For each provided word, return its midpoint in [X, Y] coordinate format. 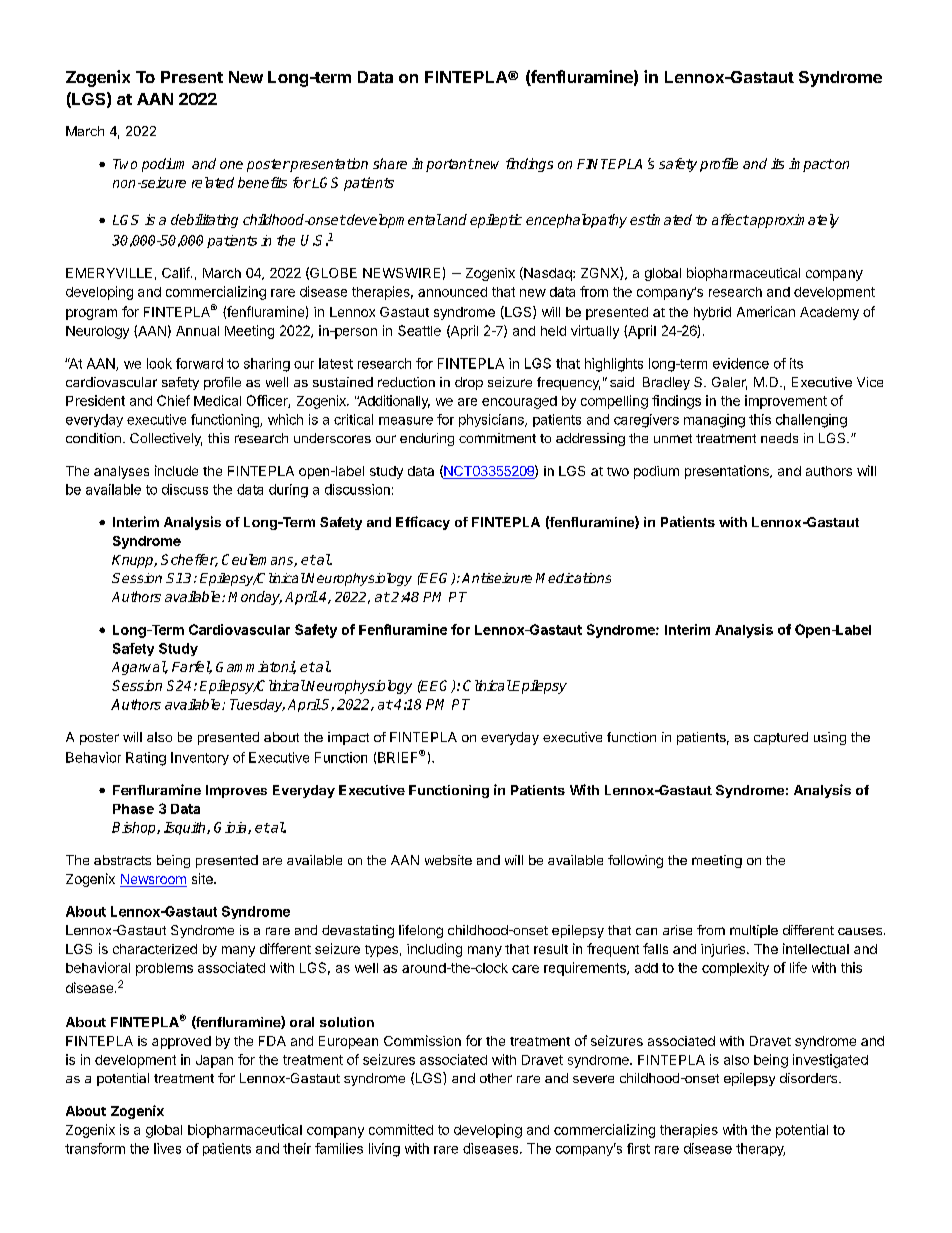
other [496, 1078]
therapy [760, 1149]
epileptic [496, 221]
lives [167, 1148]
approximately [793, 221]
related [213, 182]
